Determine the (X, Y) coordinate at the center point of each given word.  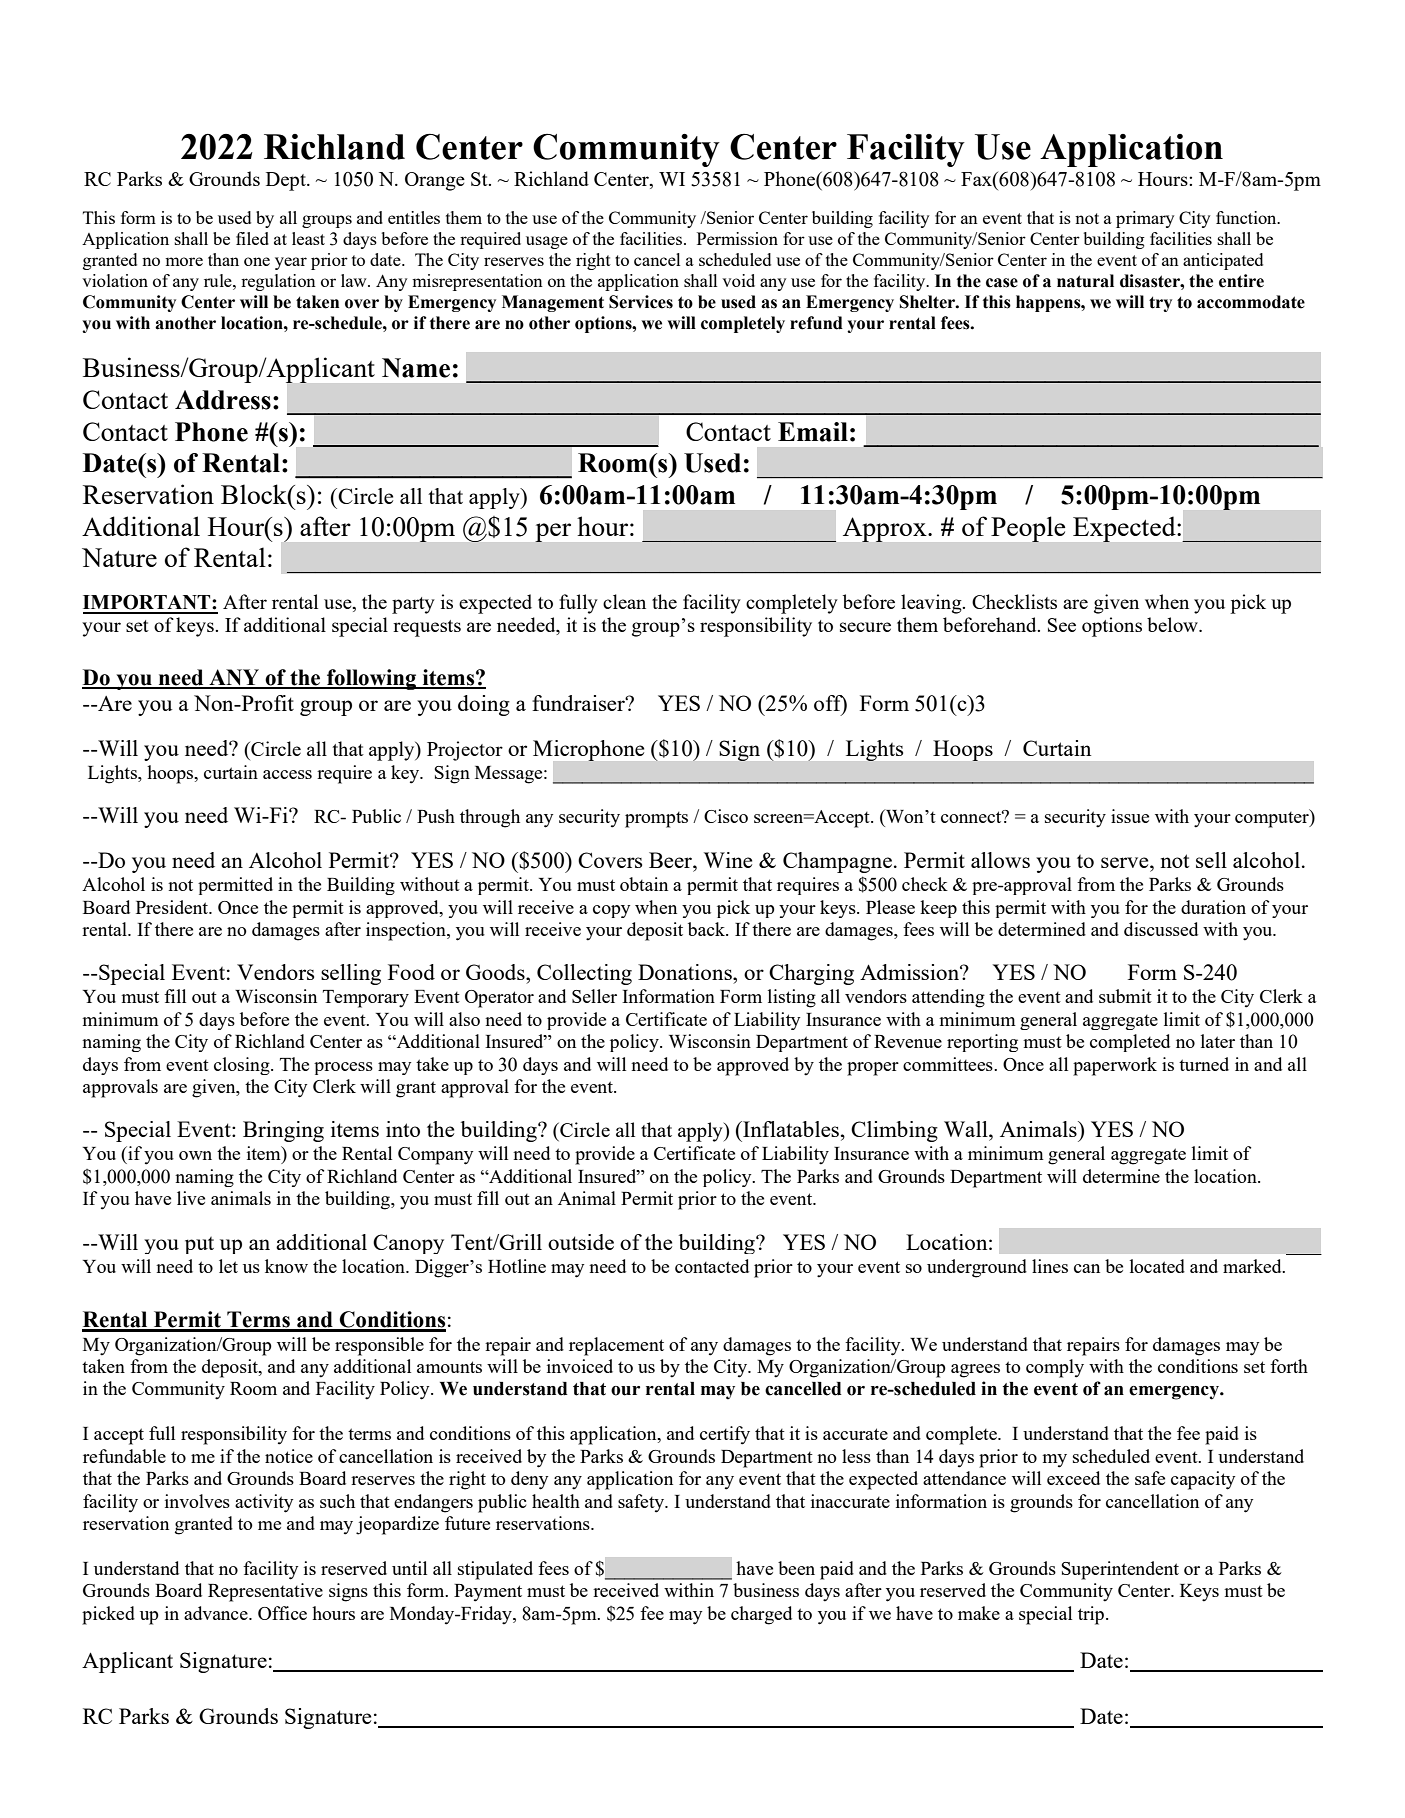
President (173, 907)
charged (761, 1615)
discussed (1161, 929)
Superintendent (1120, 1570)
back (708, 929)
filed (252, 238)
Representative (265, 1592)
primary (1145, 219)
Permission (737, 238)
